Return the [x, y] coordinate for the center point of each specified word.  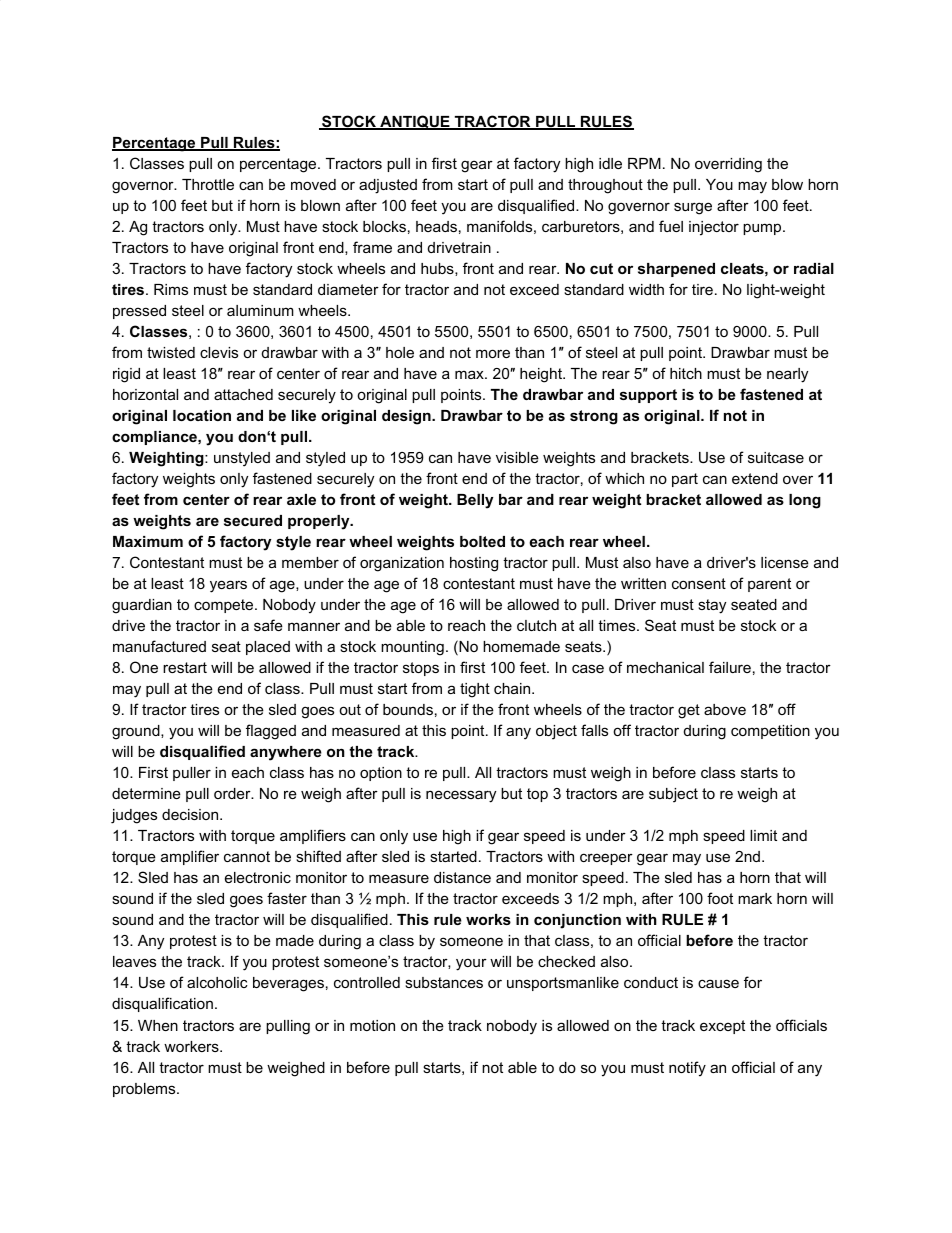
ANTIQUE [415, 122]
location [202, 415]
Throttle [208, 184]
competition [770, 732]
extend [755, 478]
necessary [461, 796]
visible [517, 457]
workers [192, 1046]
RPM [644, 163]
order [233, 793]
